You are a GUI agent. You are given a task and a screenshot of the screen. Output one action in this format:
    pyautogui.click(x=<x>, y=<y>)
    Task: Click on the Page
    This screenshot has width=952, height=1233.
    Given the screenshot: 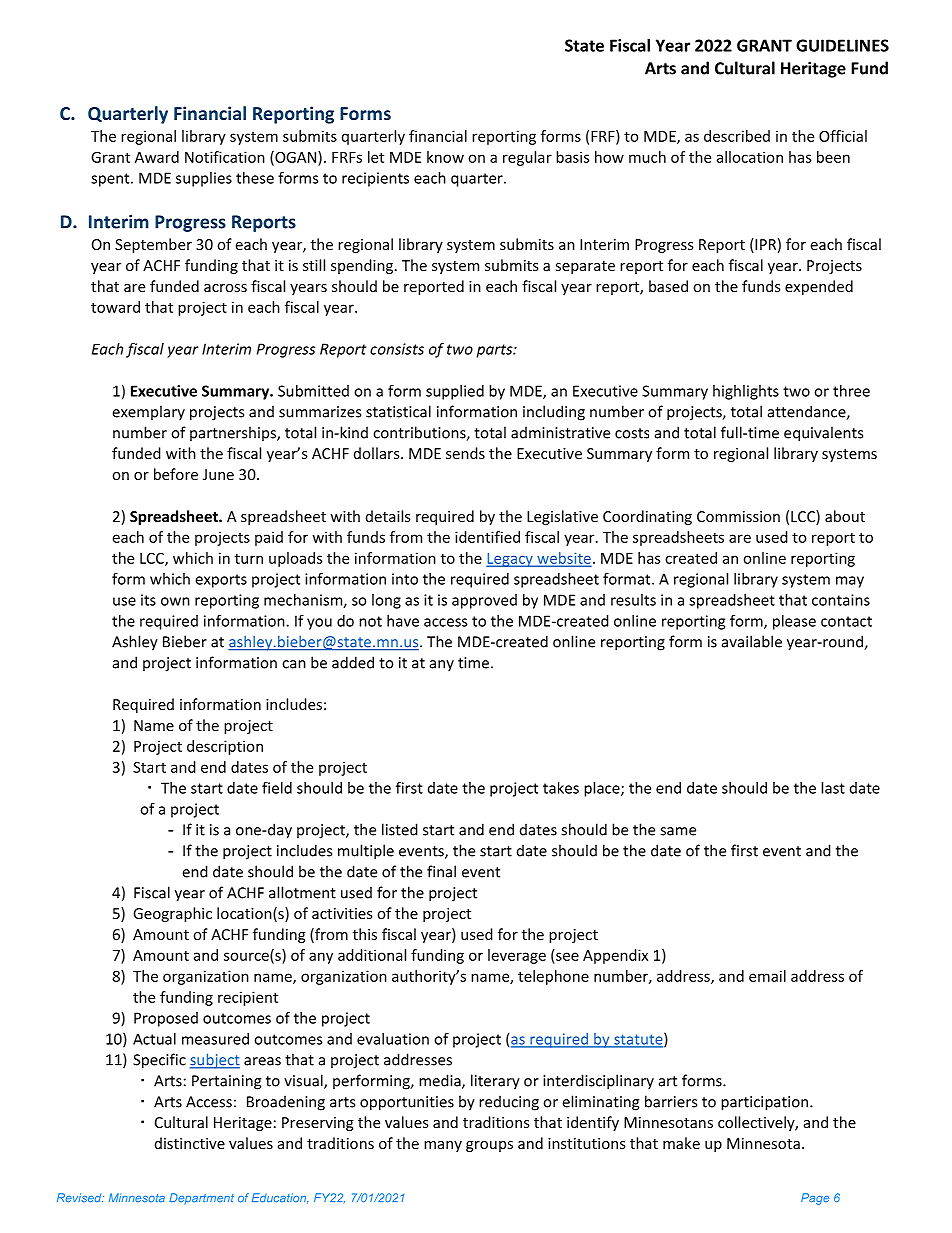 What is the action you would take?
    pyautogui.click(x=815, y=1199)
